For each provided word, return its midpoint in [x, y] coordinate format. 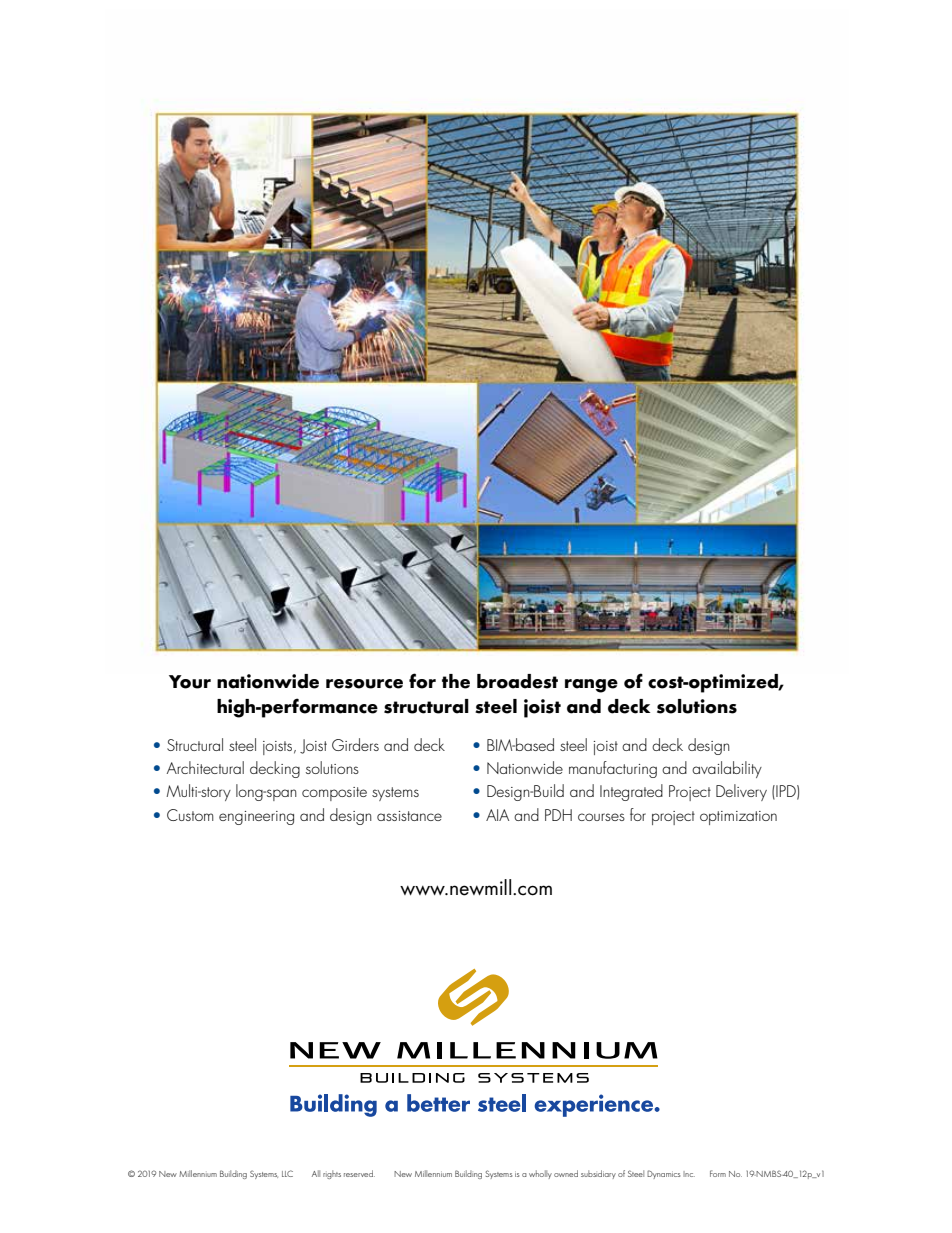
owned [566, 1173]
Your [190, 682]
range [591, 686]
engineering [256, 818]
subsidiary [598, 1174]
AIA [497, 815]
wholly [540, 1174]
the [456, 681]
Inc [689, 1174]
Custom [190, 815]
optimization [738, 818]
